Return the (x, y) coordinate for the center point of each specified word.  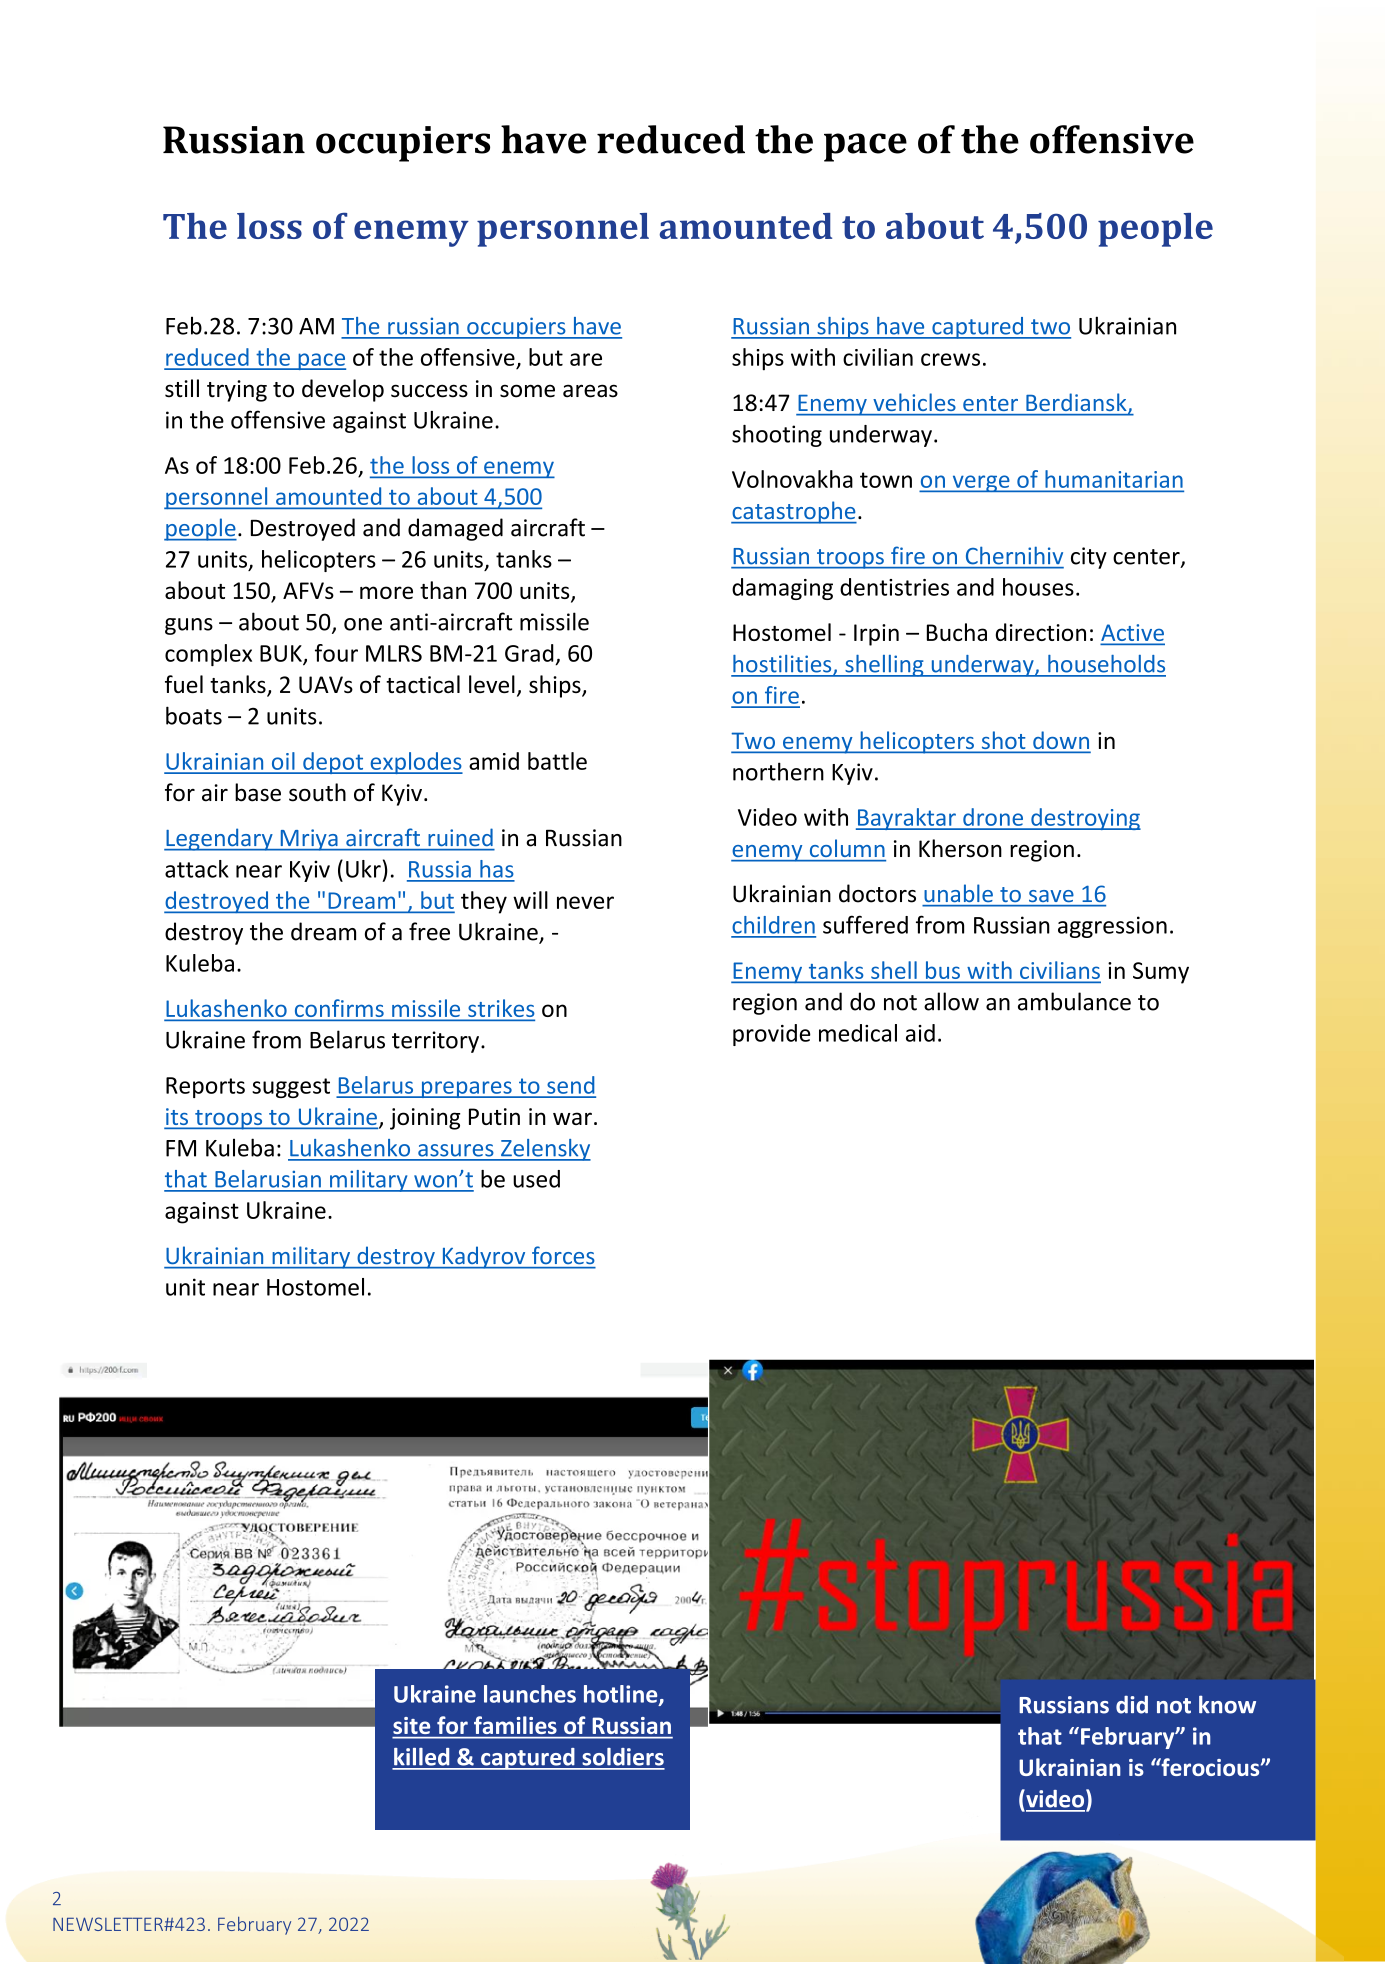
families (515, 1725)
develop (343, 390)
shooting (777, 436)
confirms (339, 1009)
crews (950, 359)
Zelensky (545, 1150)
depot (333, 763)
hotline (622, 1695)
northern (778, 771)
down (1061, 741)
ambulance (1074, 1001)
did (1132, 1705)
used (536, 1179)
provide (772, 1035)
